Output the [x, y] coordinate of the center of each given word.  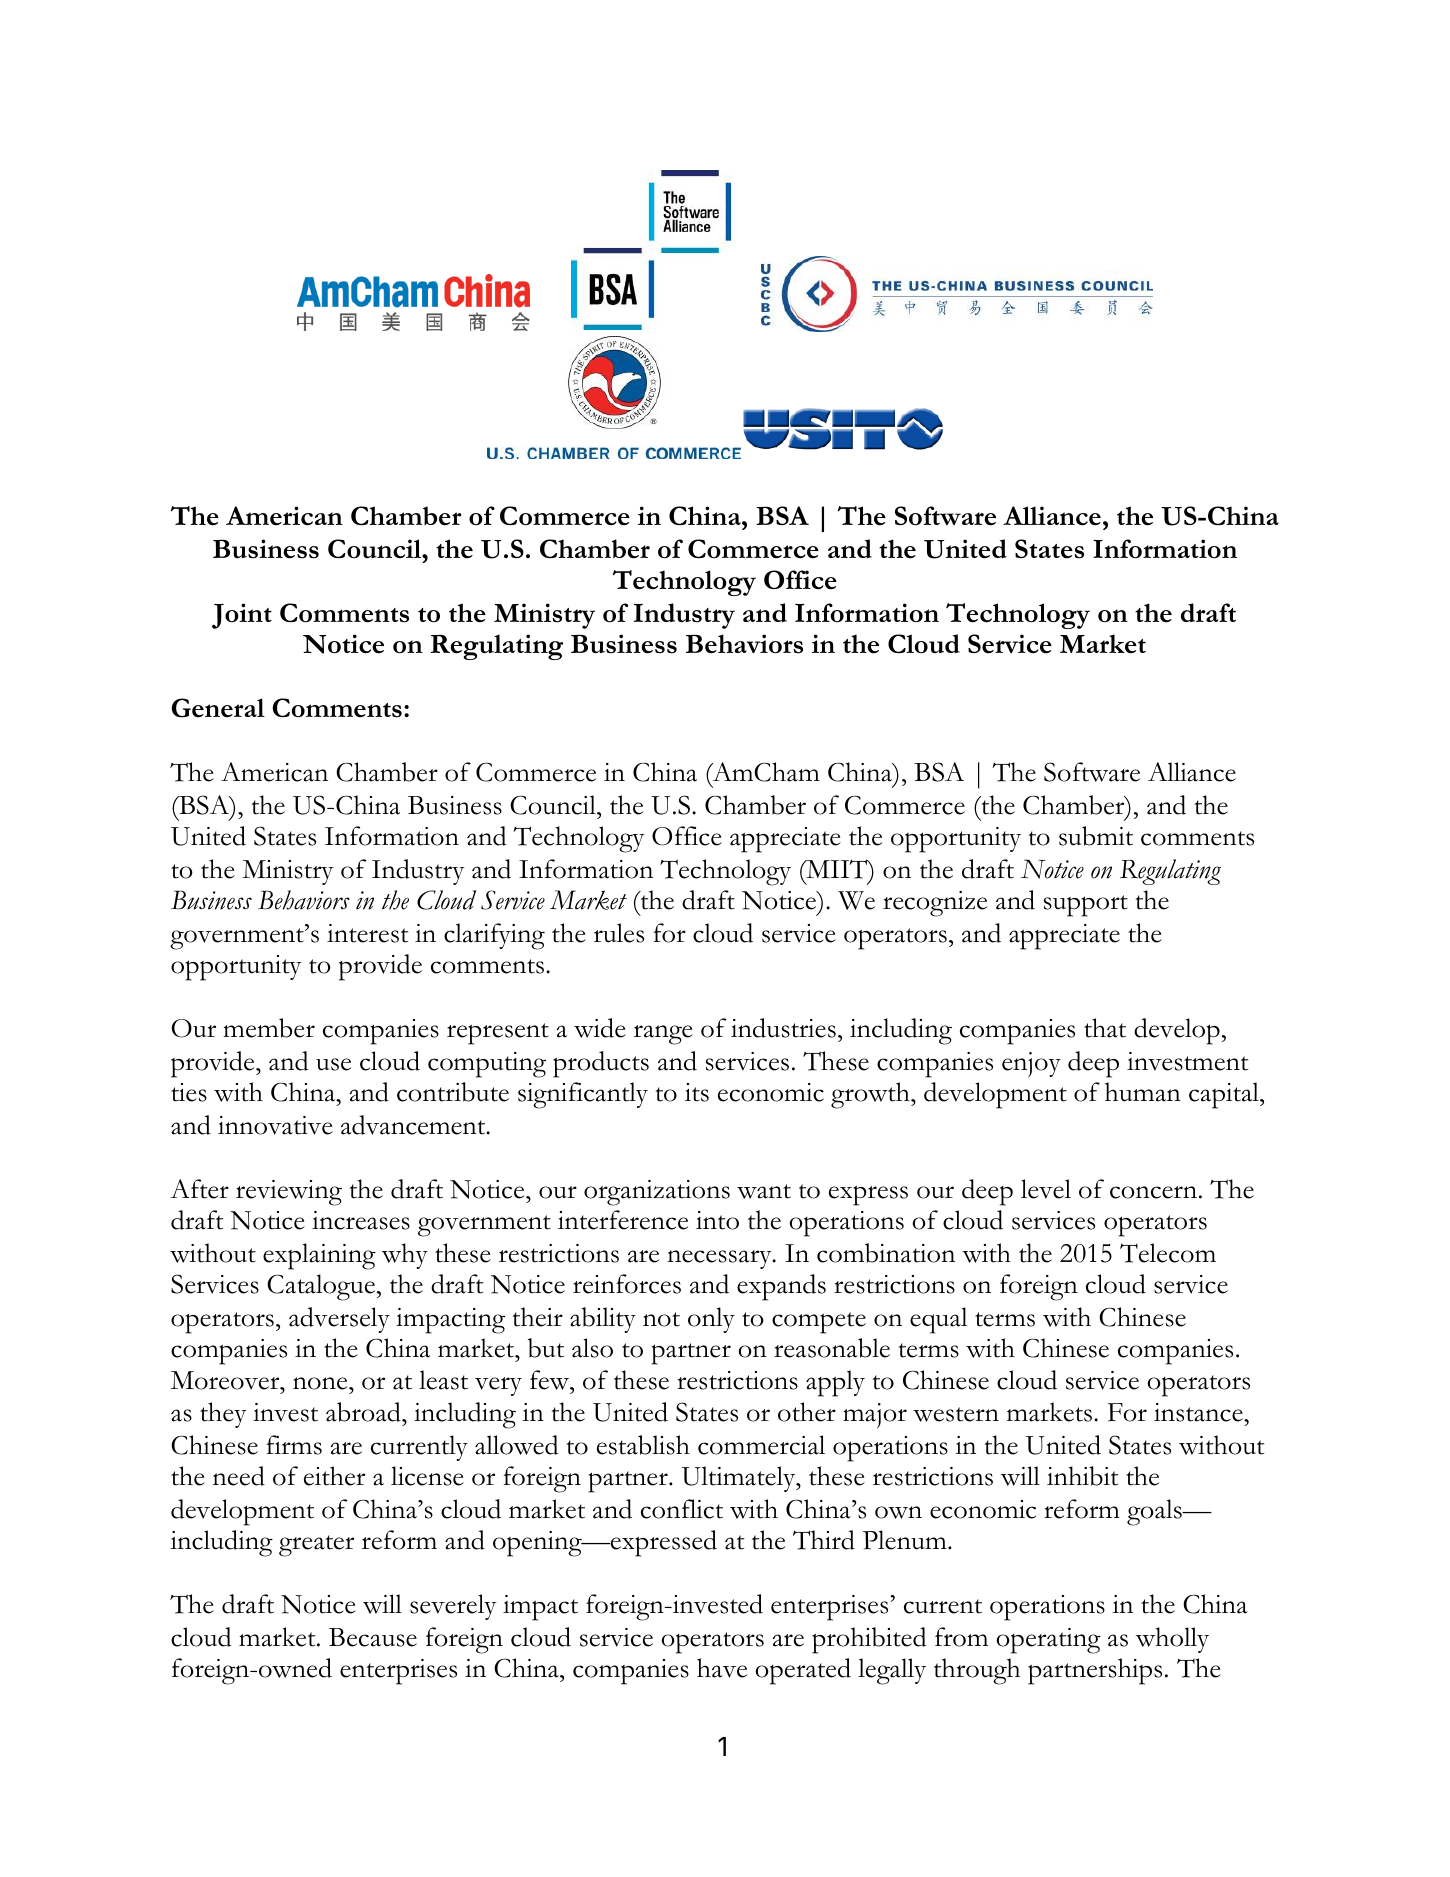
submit [1096, 836]
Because [373, 1637]
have [722, 1668]
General [218, 708]
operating [1048, 1641]
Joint [242, 616]
